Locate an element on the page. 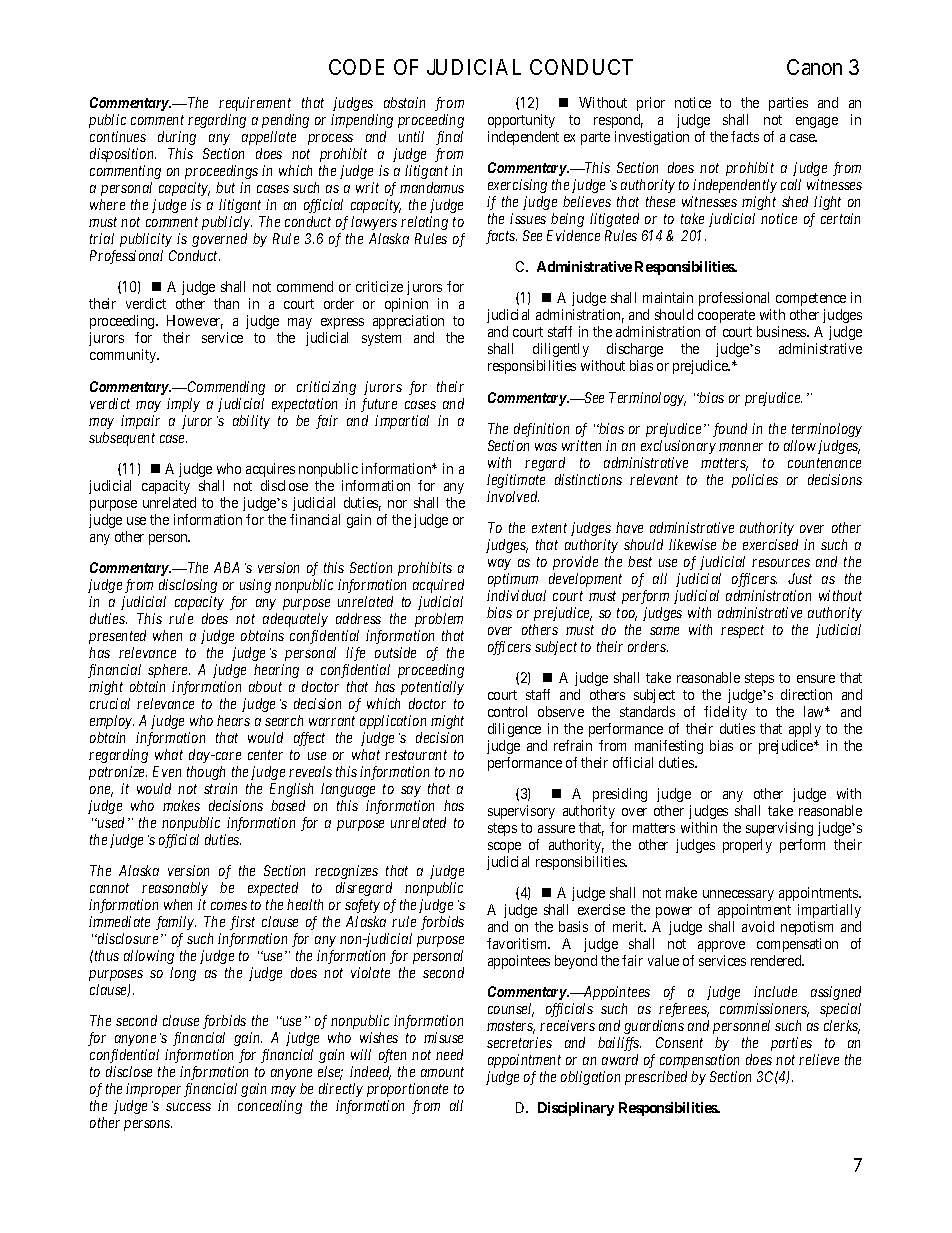 The width and height of the document is (952, 1233). during is located at coordinates (177, 138).
